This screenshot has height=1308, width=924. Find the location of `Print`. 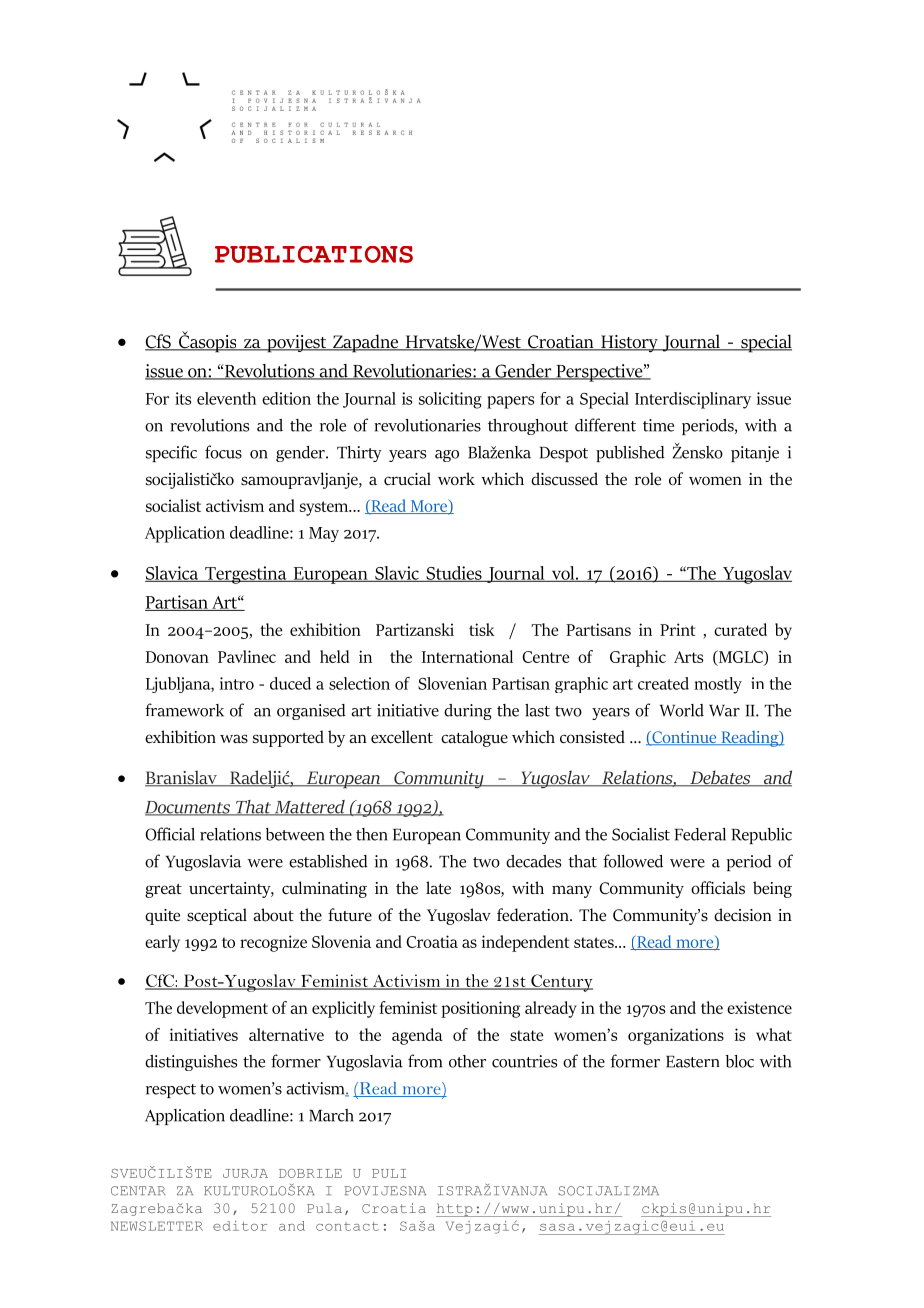

Print is located at coordinates (677, 629).
